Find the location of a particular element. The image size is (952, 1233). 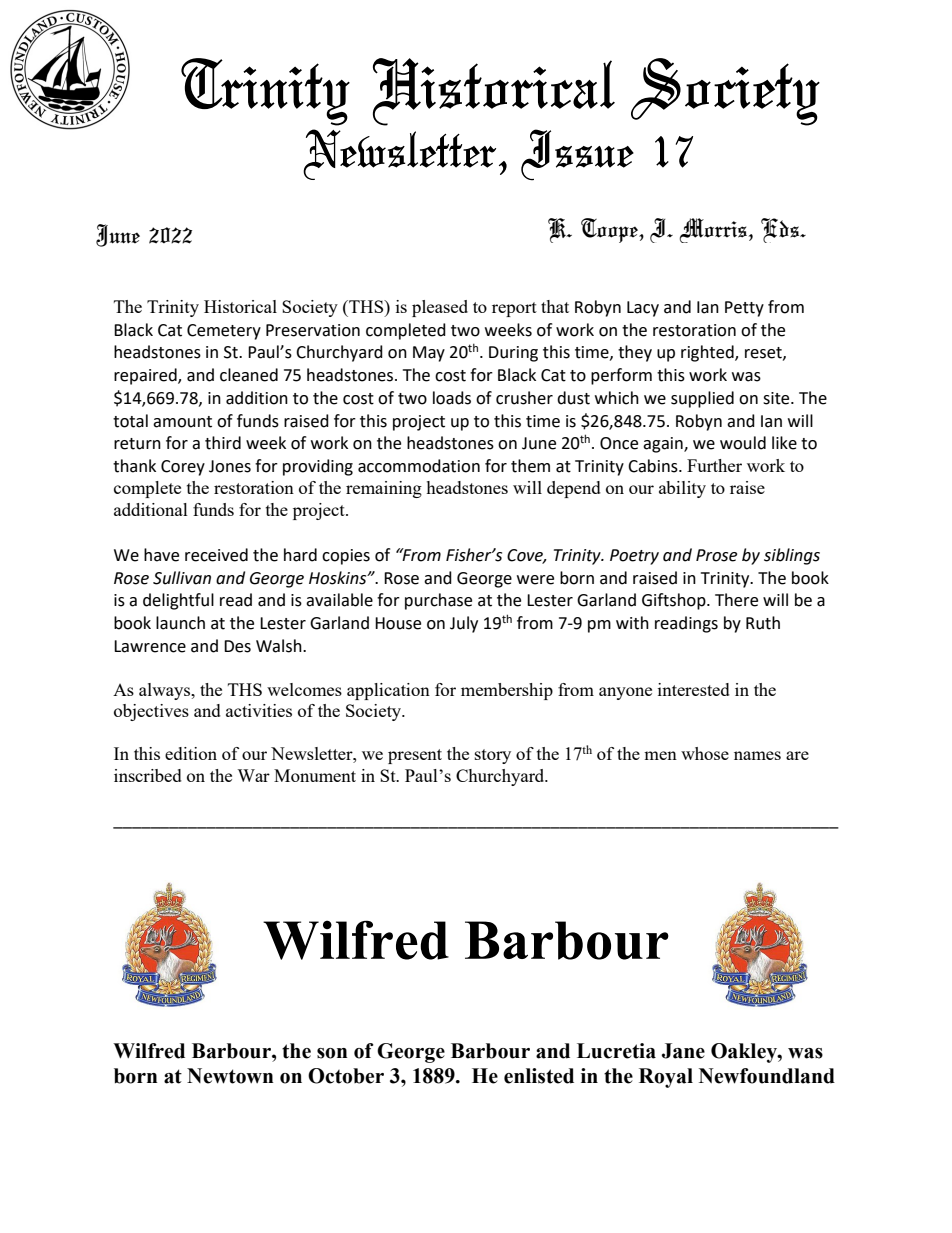

Newtown is located at coordinates (230, 1076).
